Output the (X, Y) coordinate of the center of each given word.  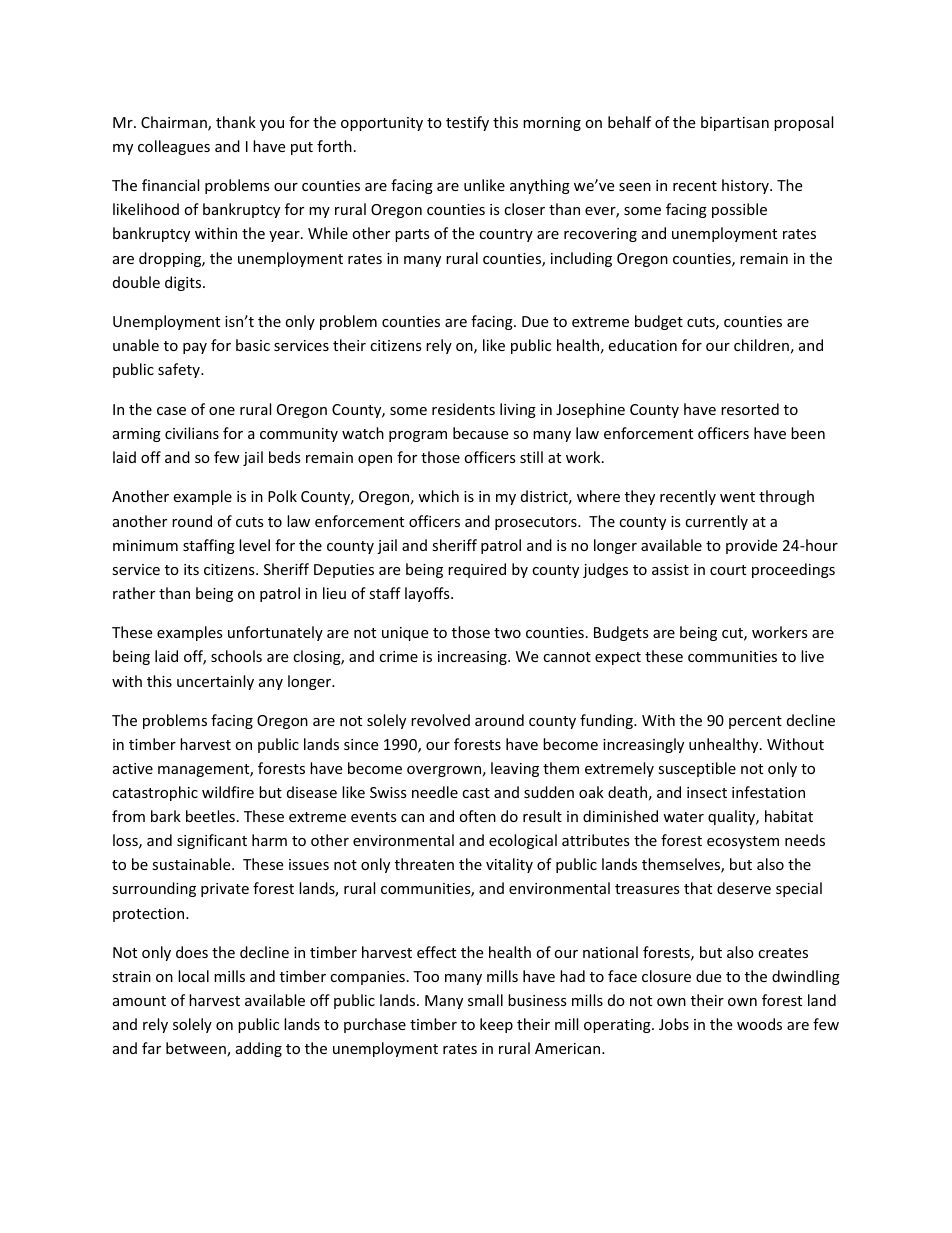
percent (755, 722)
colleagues (174, 147)
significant (212, 841)
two (507, 633)
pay (195, 348)
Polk (282, 496)
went (737, 497)
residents (463, 409)
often (477, 816)
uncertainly (215, 682)
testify (467, 123)
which (438, 496)
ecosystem (743, 842)
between (197, 1049)
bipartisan (735, 123)
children (761, 345)
